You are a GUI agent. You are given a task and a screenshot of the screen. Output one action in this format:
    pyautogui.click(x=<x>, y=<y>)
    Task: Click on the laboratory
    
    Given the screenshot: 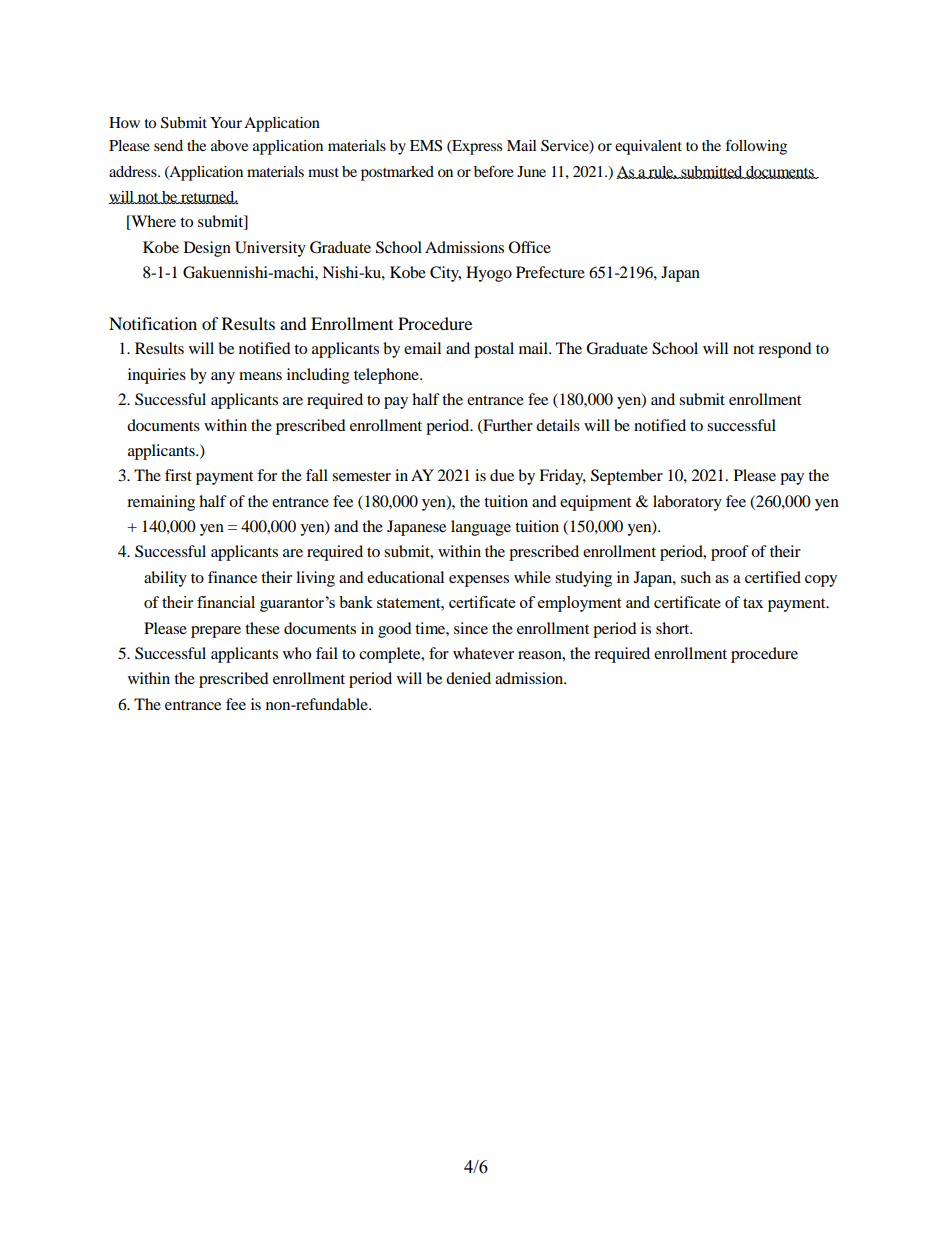 What is the action you would take?
    pyautogui.click(x=687, y=503)
